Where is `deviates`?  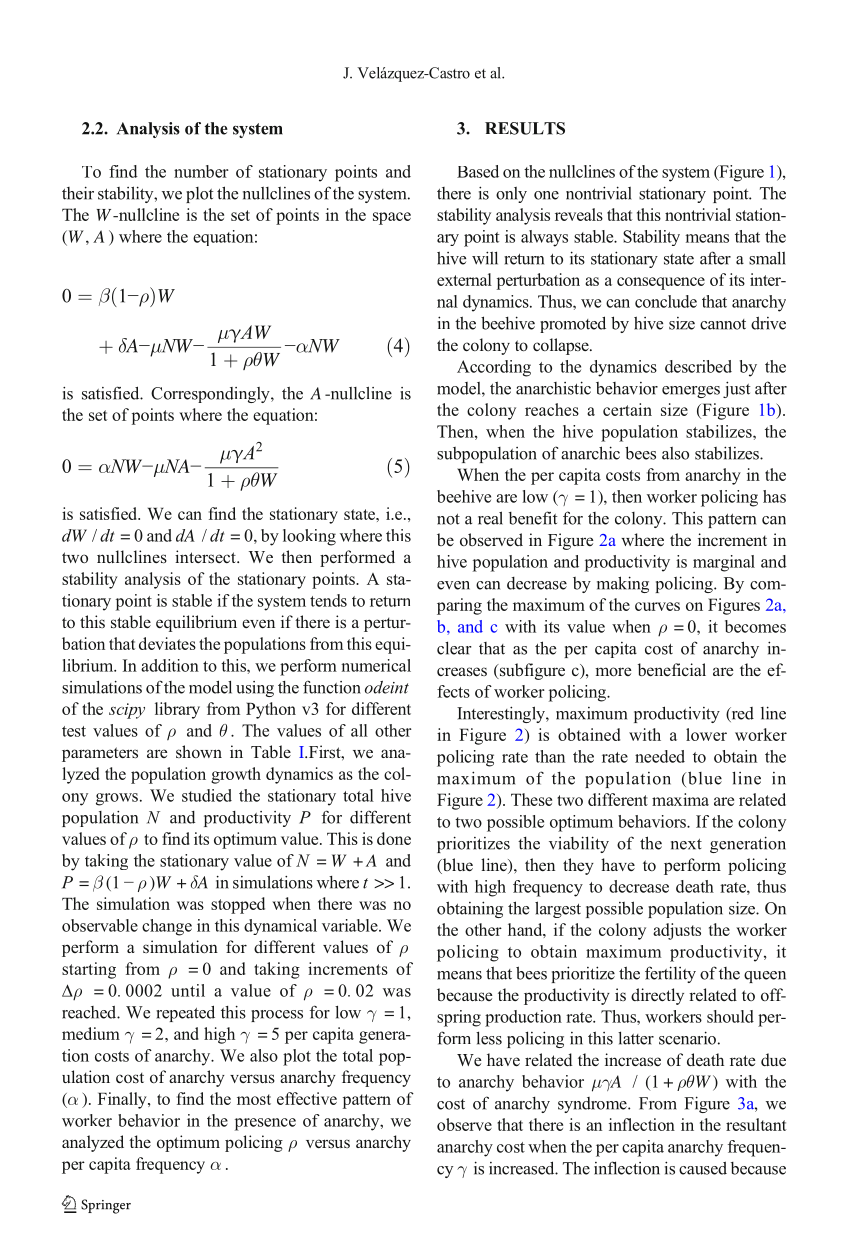 deviates is located at coordinates (167, 643).
